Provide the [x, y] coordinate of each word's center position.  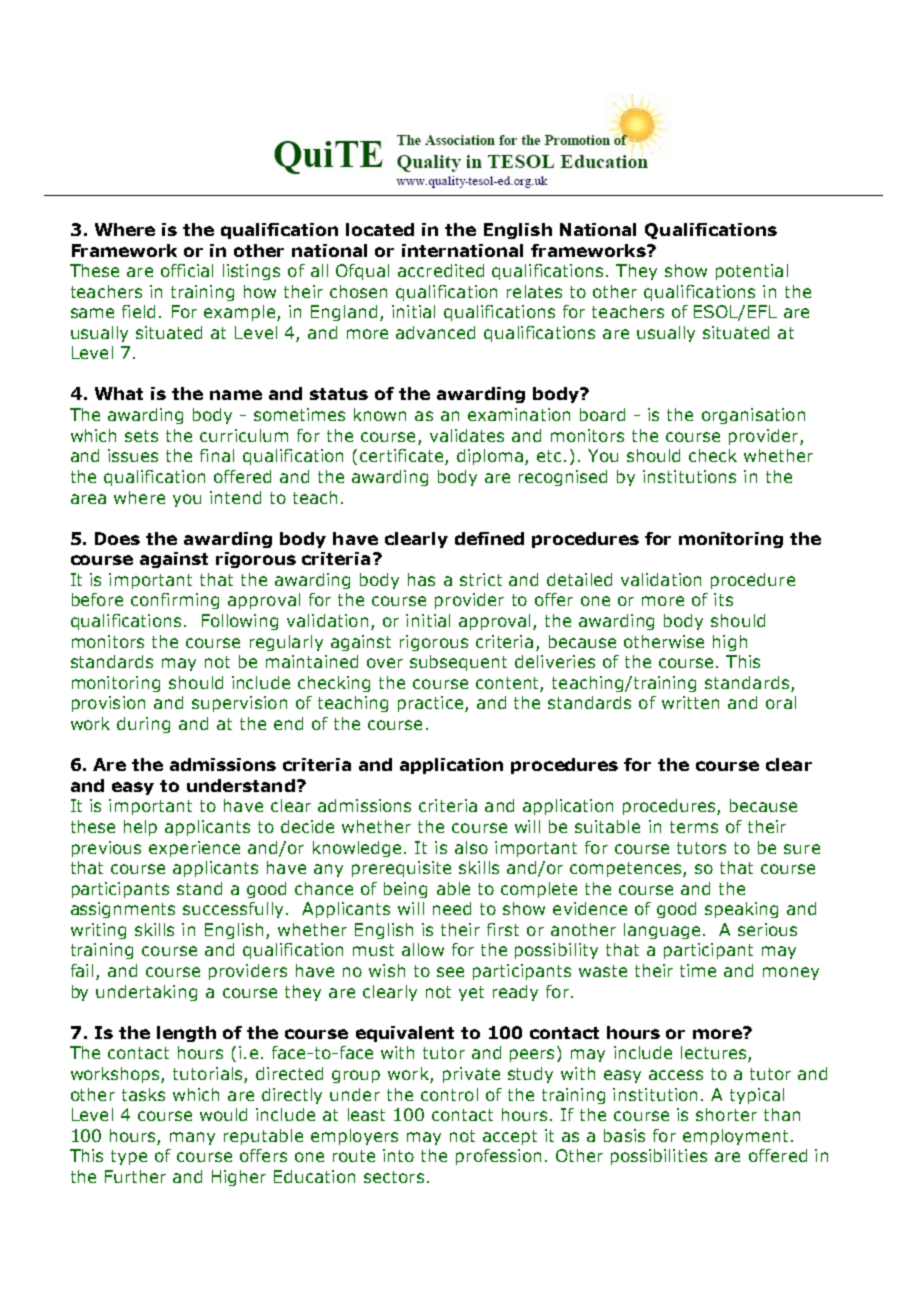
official [187, 270]
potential [752, 272]
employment [735, 1137]
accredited [441, 270]
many [192, 1138]
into [398, 1155]
